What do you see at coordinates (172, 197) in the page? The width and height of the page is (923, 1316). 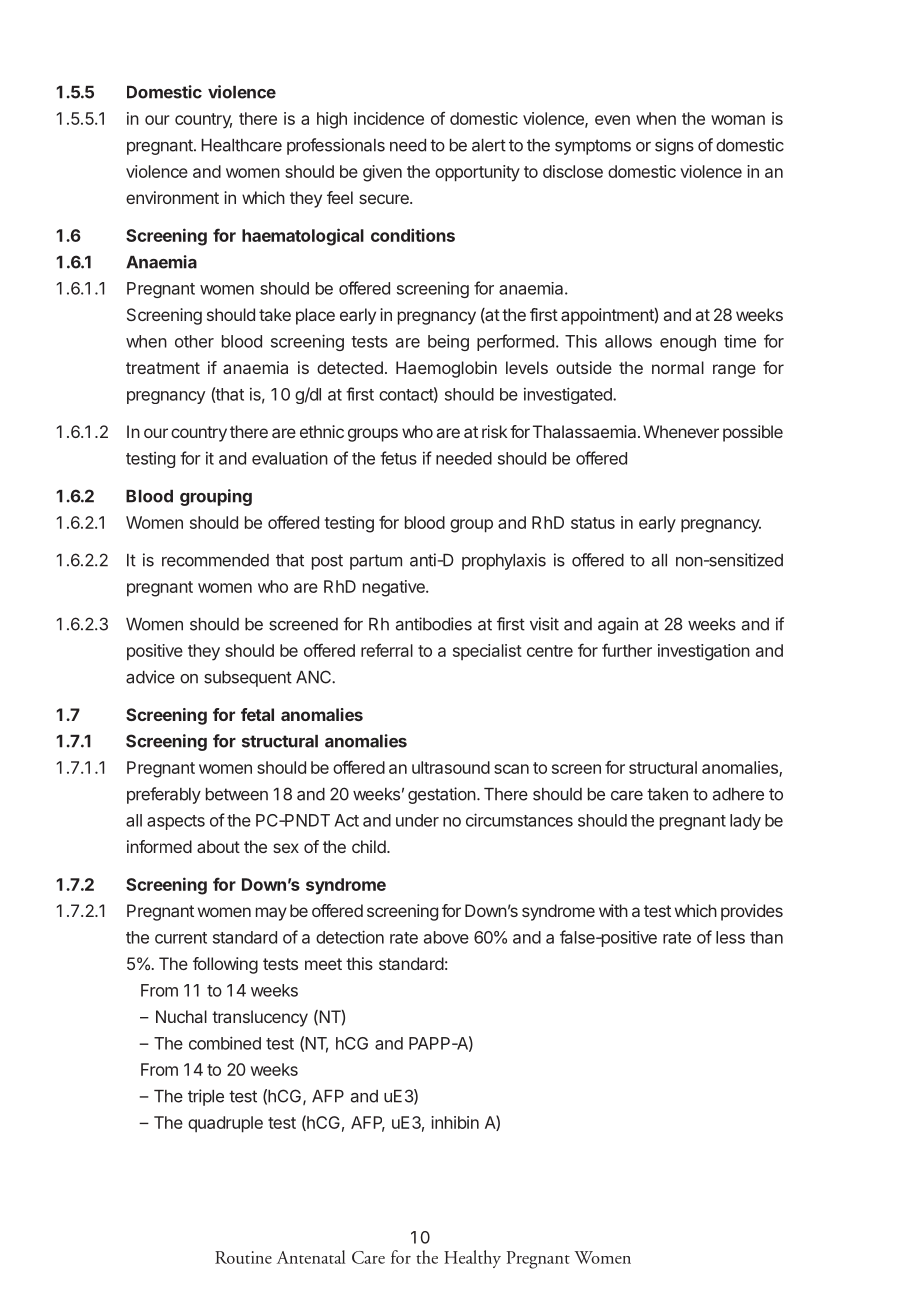 I see `environment` at bounding box center [172, 197].
